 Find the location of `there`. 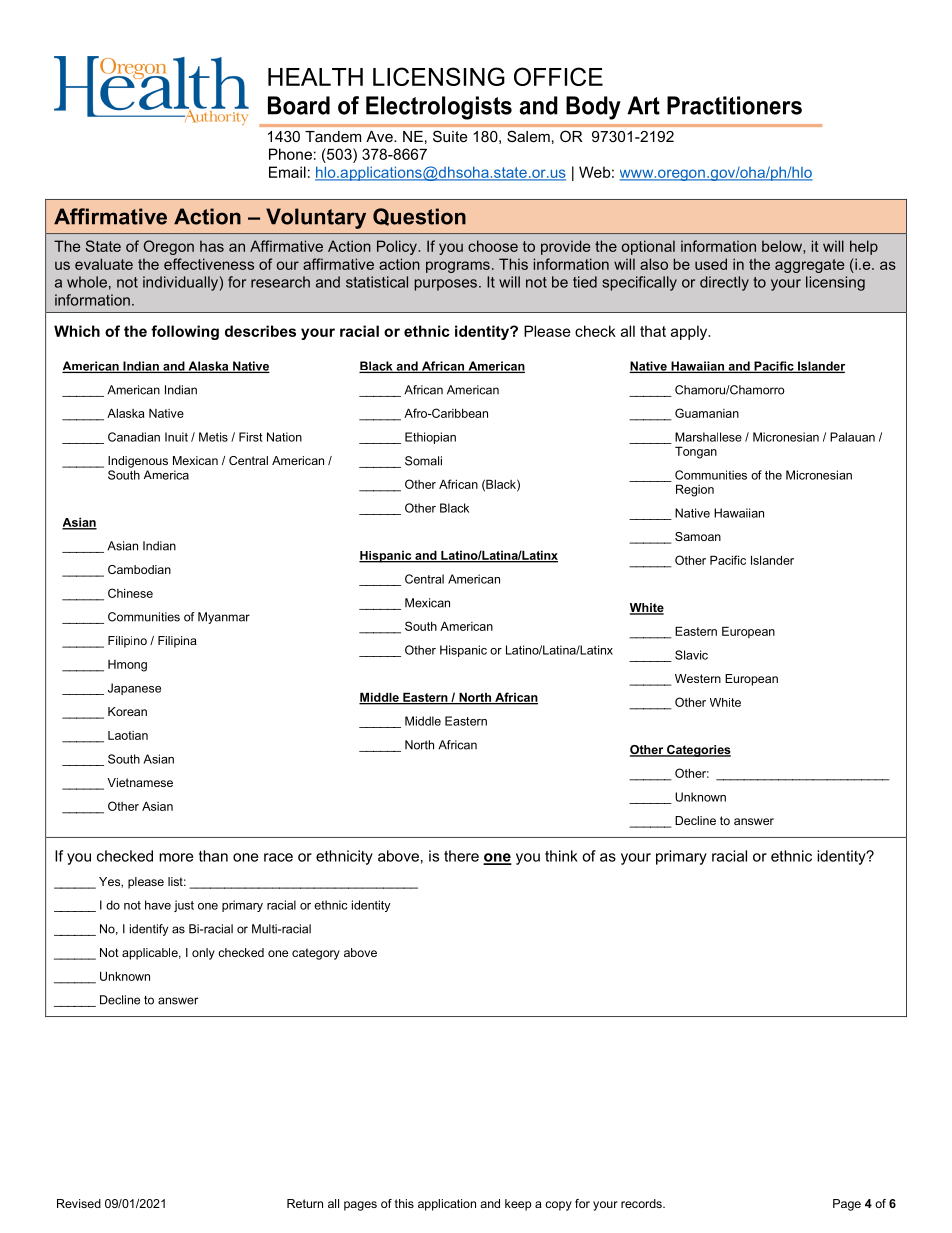

there is located at coordinates (461, 856).
